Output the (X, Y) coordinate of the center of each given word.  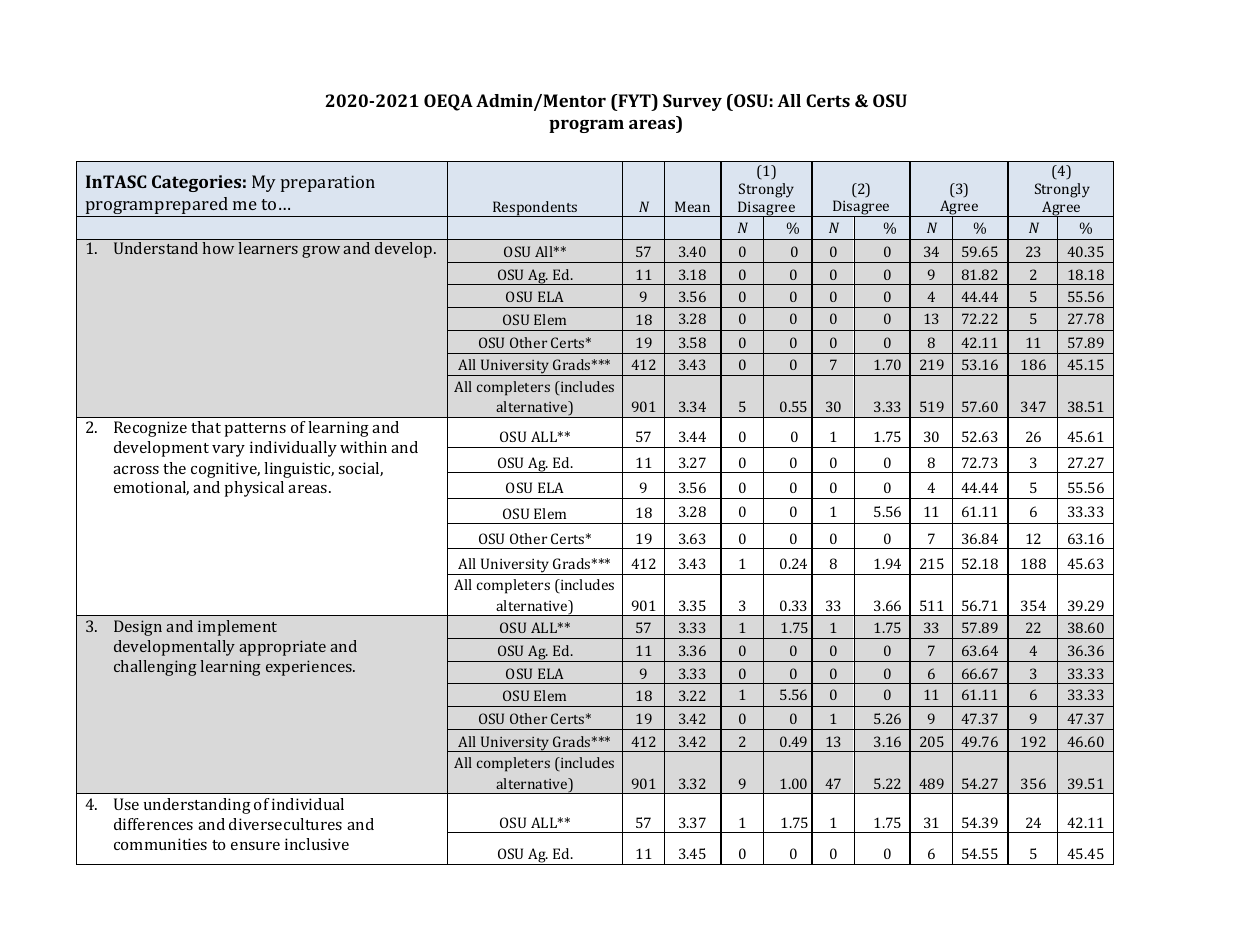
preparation (328, 183)
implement (237, 628)
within (363, 447)
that (206, 427)
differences (153, 824)
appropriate (282, 648)
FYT (634, 100)
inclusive (317, 844)
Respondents (535, 209)
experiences (310, 668)
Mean (692, 206)
